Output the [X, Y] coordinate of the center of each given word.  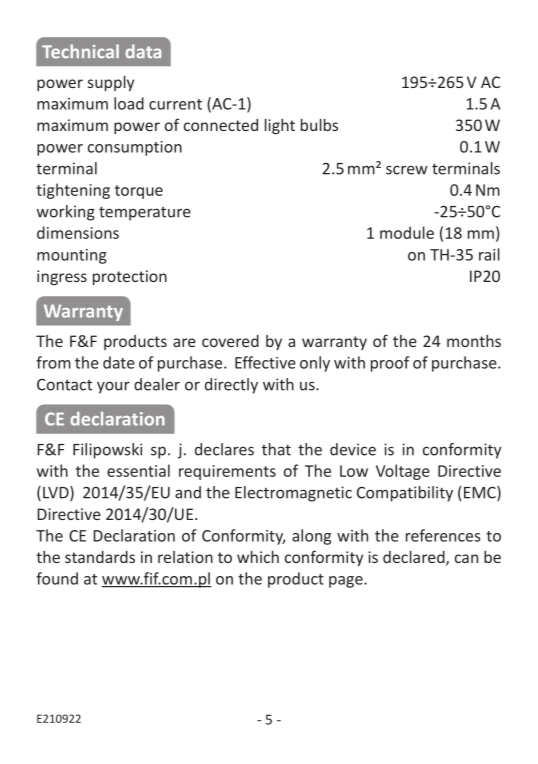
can [466, 558]
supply [111, 83]
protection [130, 277]
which [258, 557]
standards [100, 557]
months [474, 341]
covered [230, 341]
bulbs [319, 125]
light [280, 126]
